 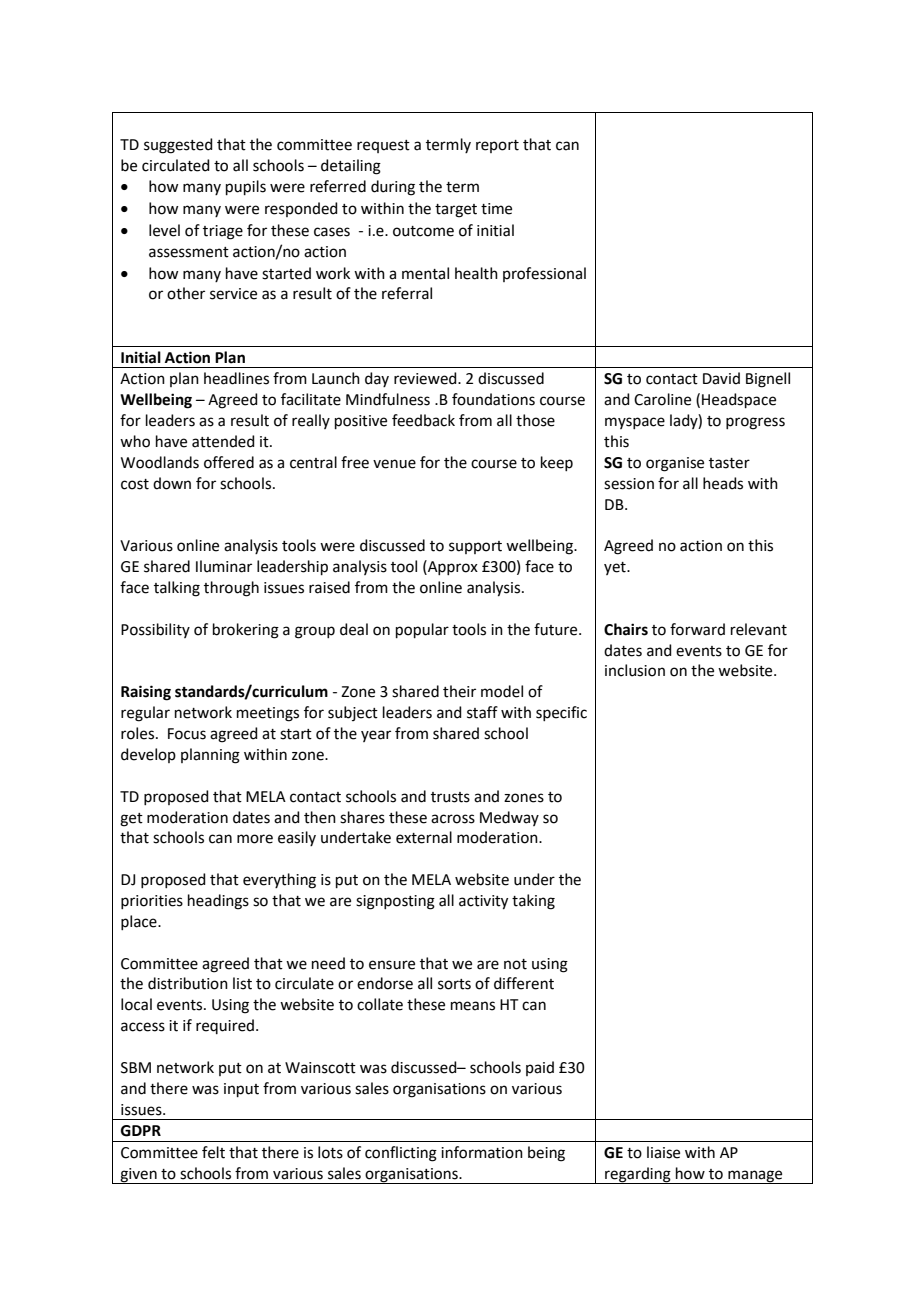 What do you see at coordinates (475, 547) in the image?
I see `support` at bounding box center [475, 547].
